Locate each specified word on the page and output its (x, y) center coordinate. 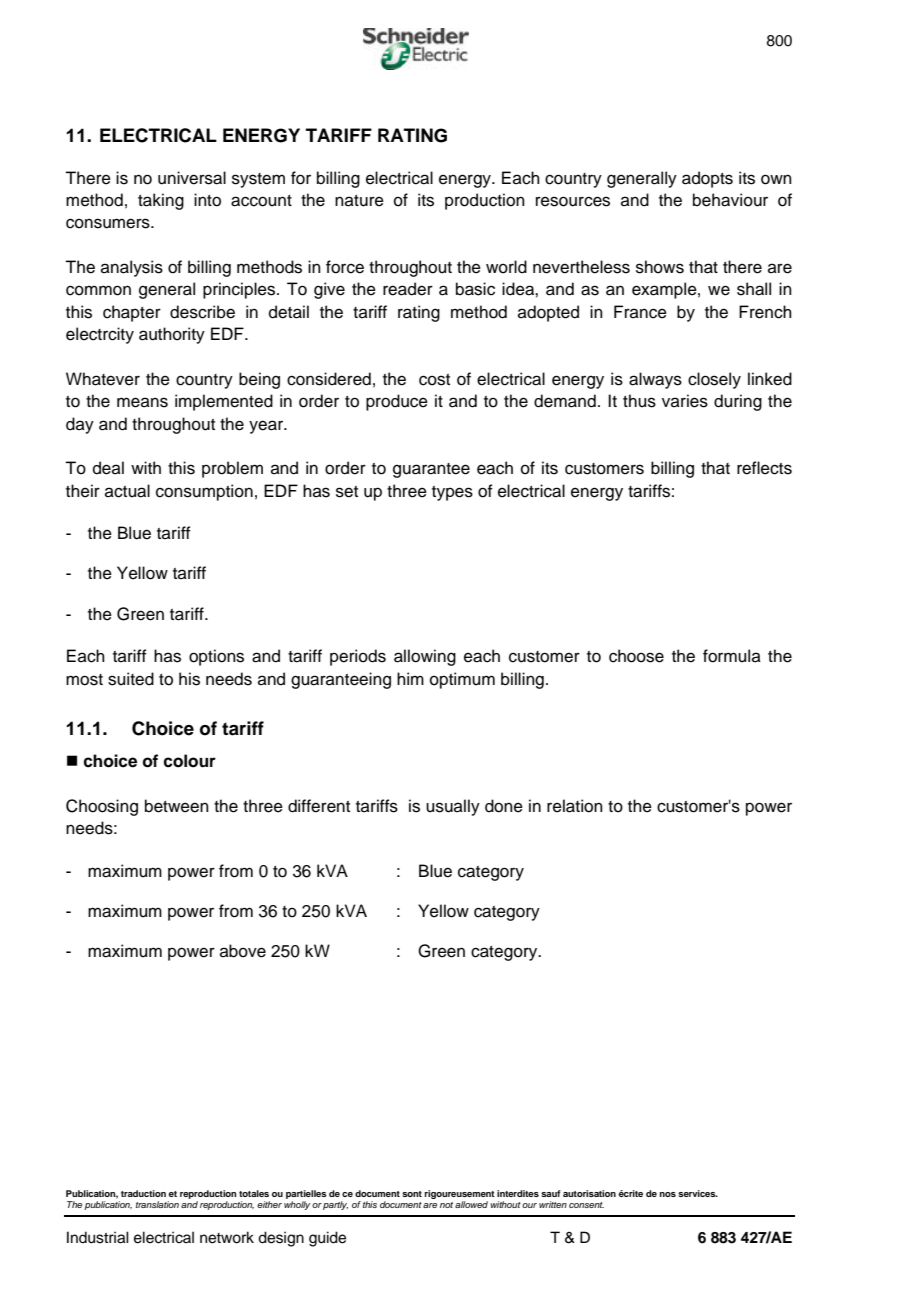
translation (157, 1204)
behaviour (730, 200)
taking (161, 201)
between (177, 806)
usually (453, 807)
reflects (764, 468)
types (452, 493)
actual (127, 491)
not (446, 1205)
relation (575, 806)
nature (359, 201)
